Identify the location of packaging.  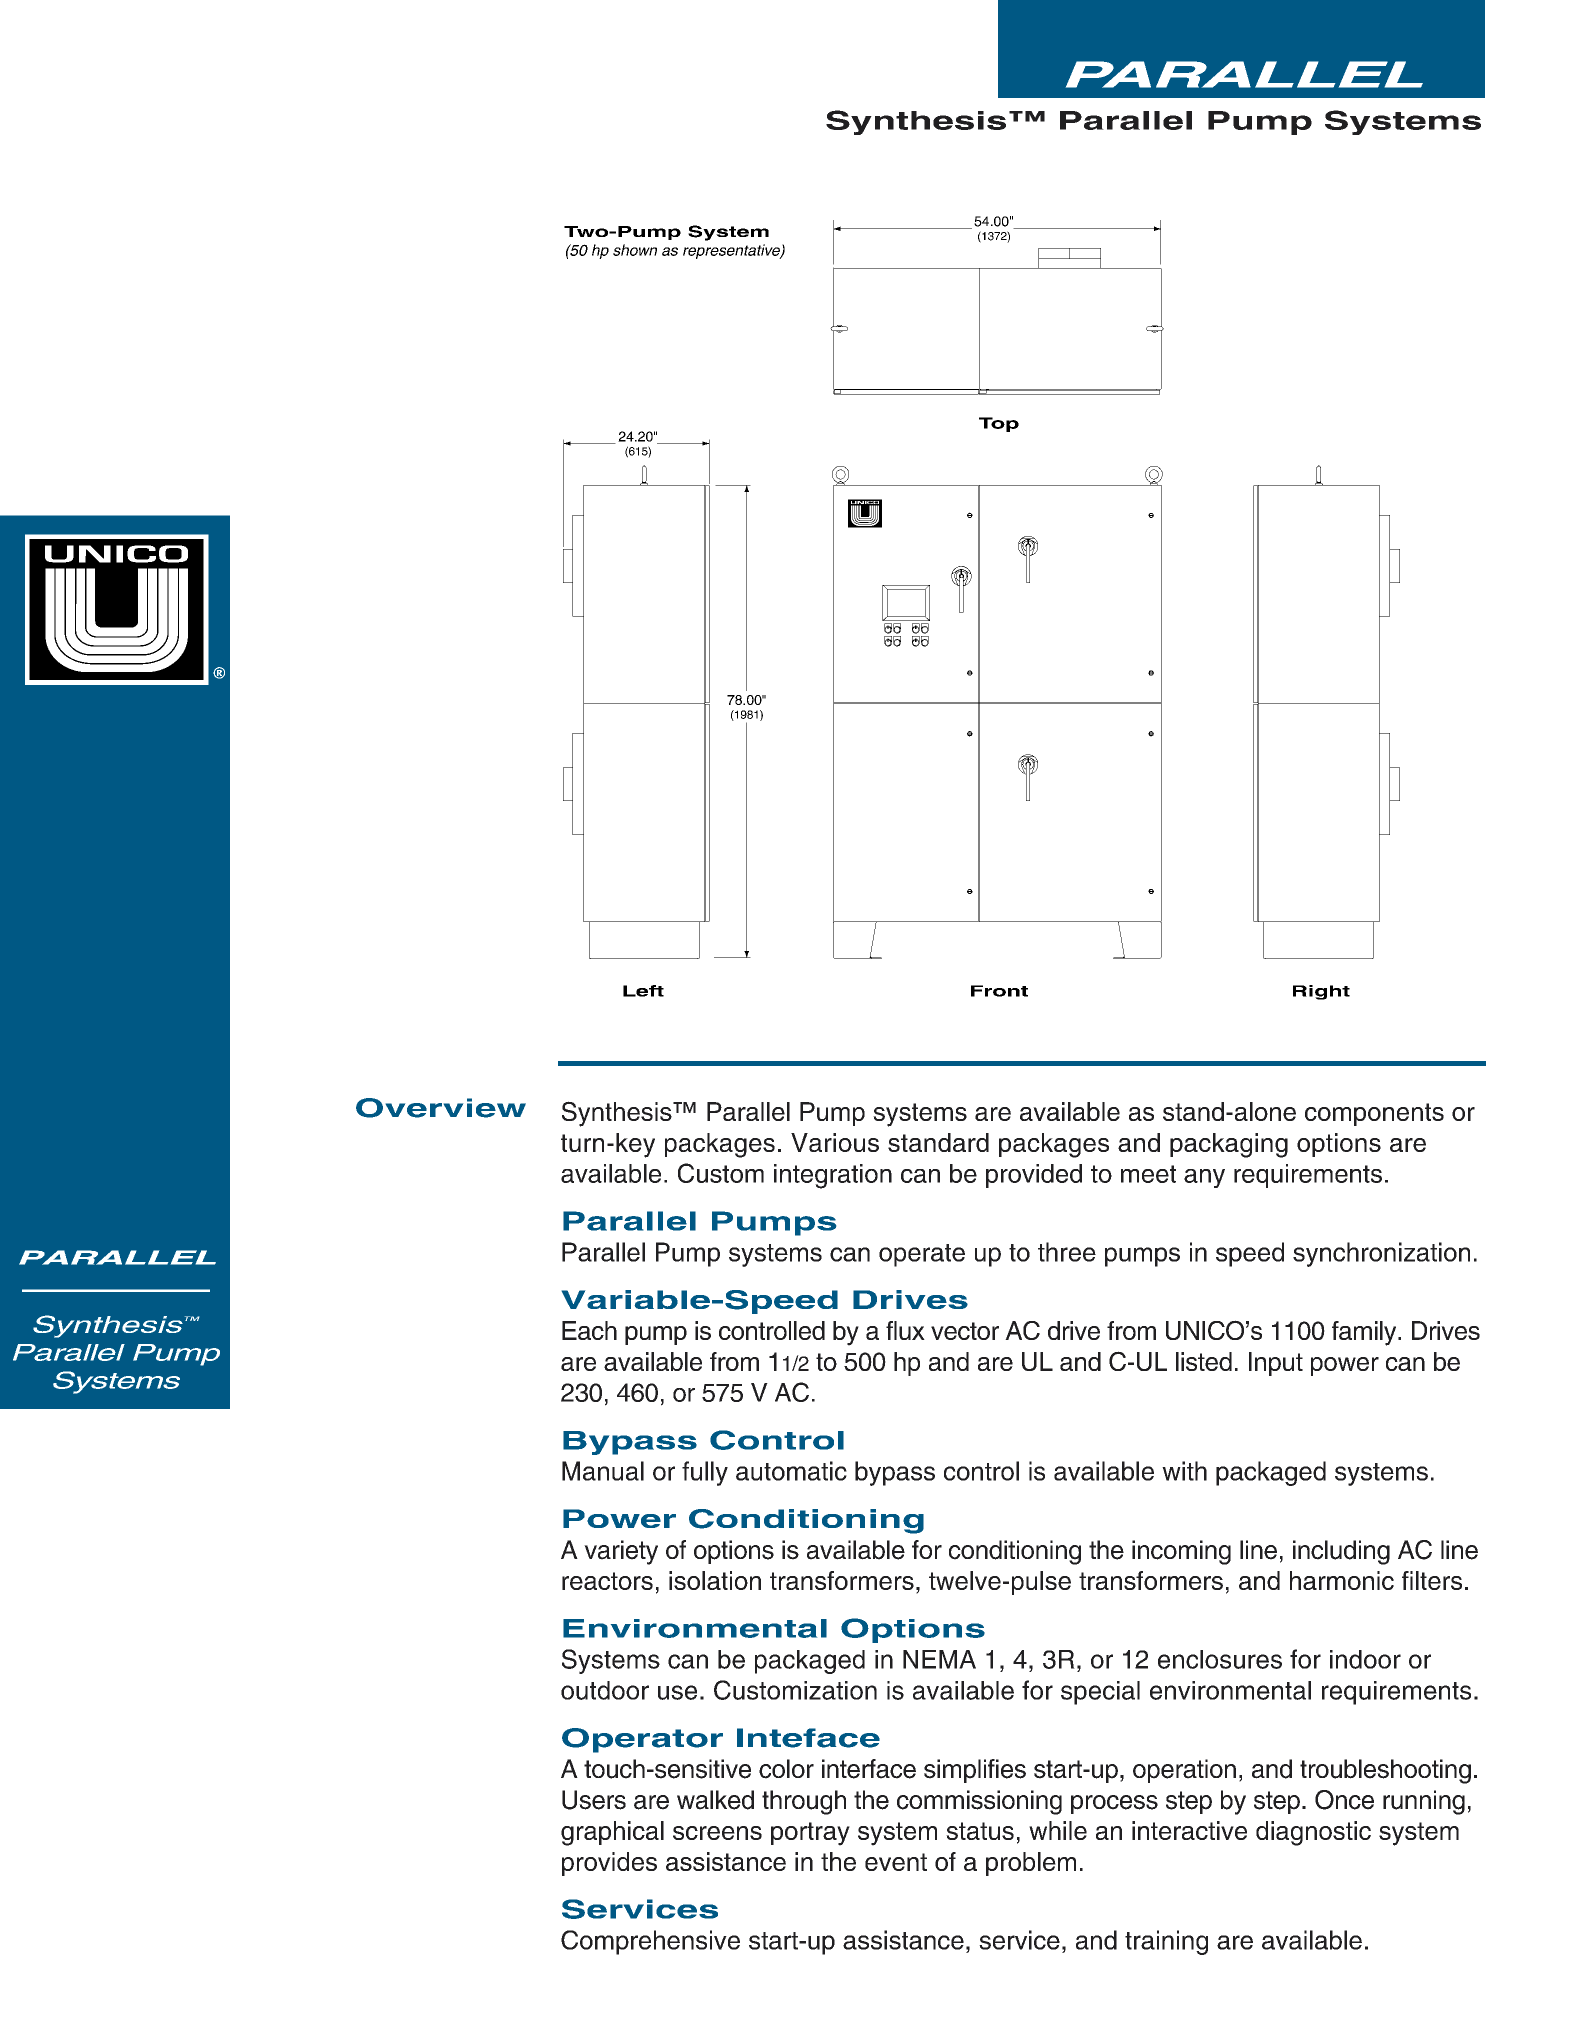
(1229, 1145).
